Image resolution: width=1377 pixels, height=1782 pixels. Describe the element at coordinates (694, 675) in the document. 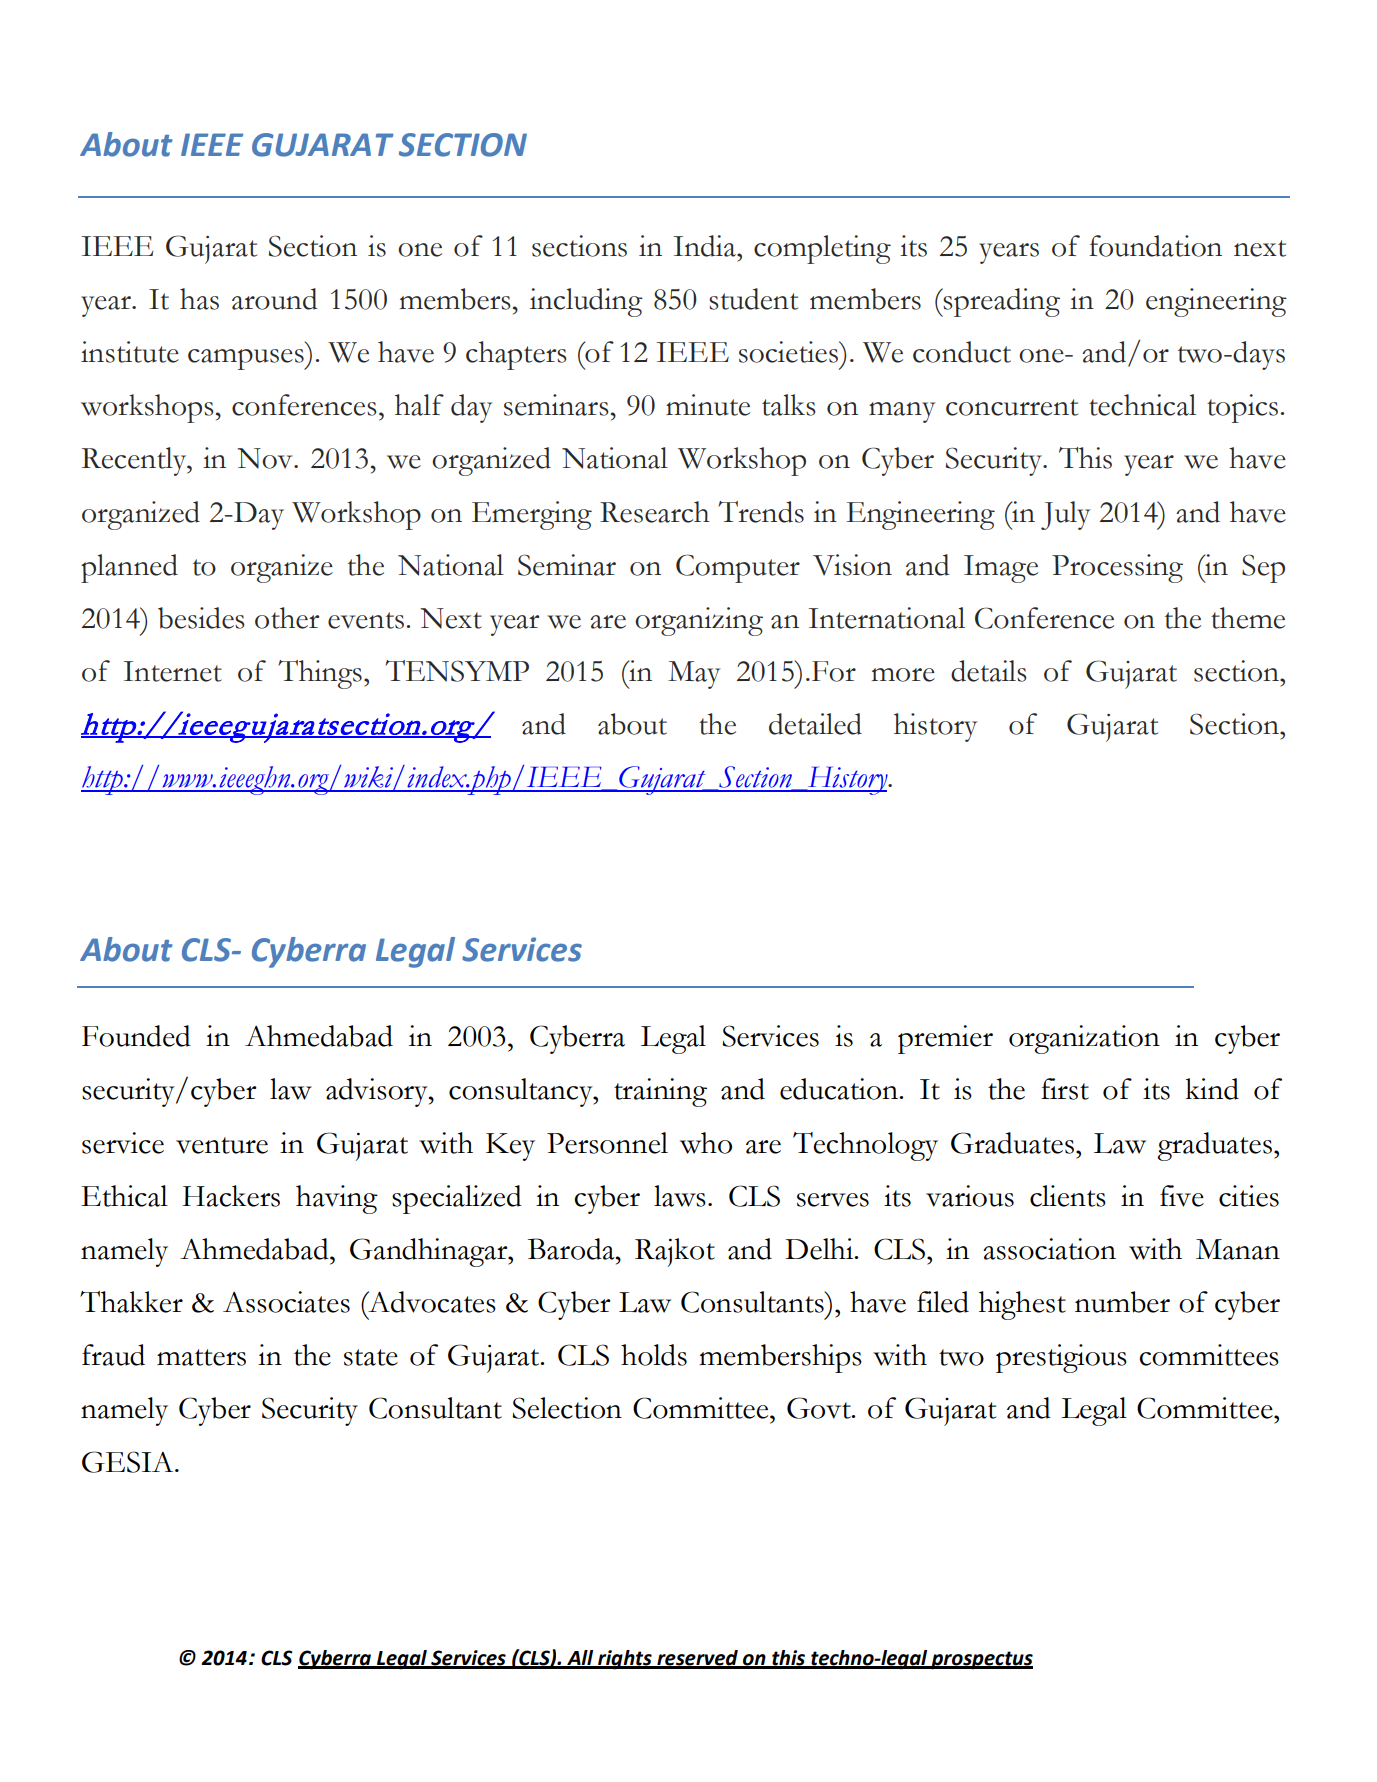

I see `May` at that location.
